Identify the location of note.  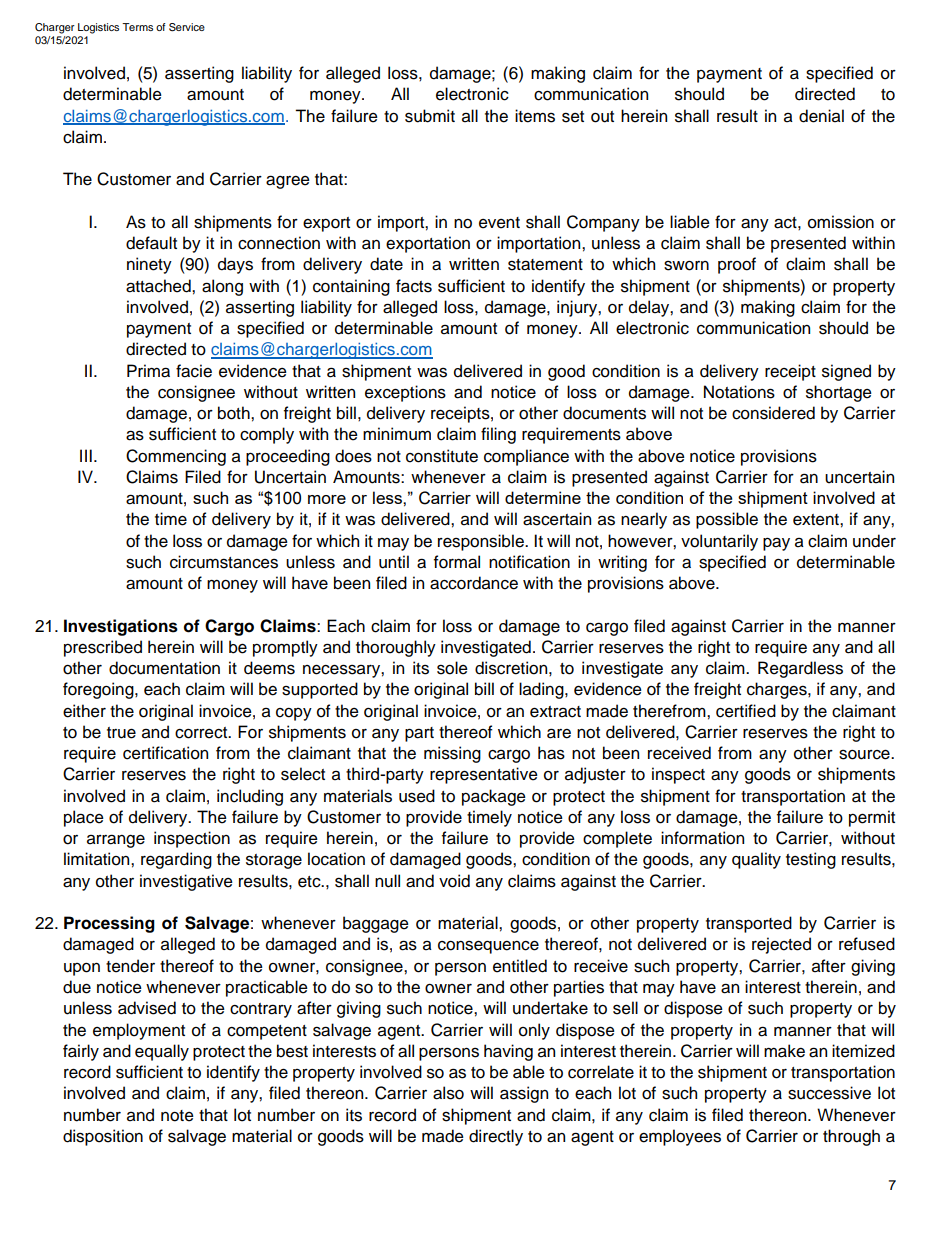
(177, 1116).
